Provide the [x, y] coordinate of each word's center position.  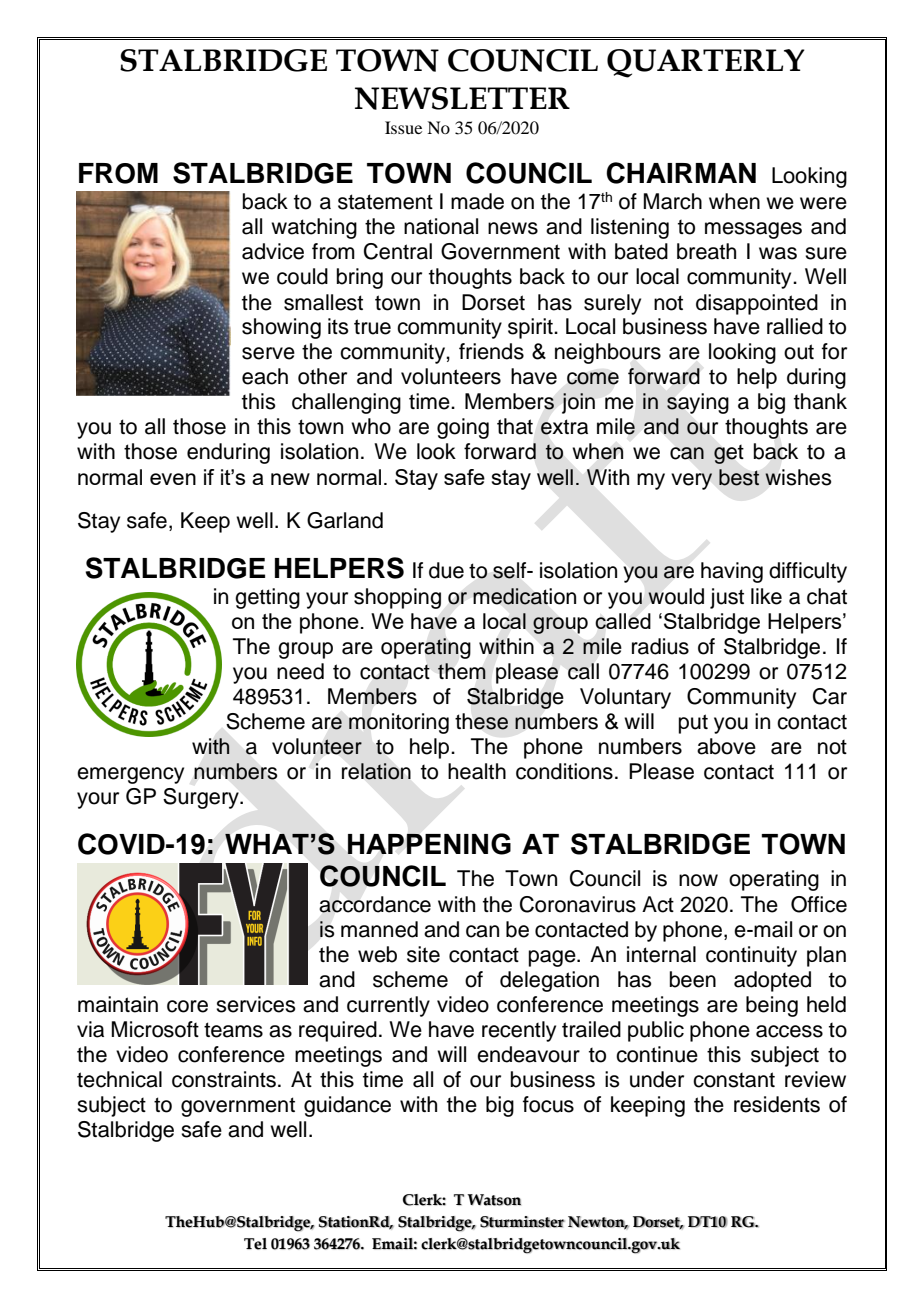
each [265, 376]
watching [314, 228]
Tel [255, 1244]
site [423, 954]
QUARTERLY [706, 63]
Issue [403, 127]
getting [267, 598]
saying [698, 403]
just [727, 598]
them [462, 671]
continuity [751, 956]
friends [491, 351]
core [187, 1006]
